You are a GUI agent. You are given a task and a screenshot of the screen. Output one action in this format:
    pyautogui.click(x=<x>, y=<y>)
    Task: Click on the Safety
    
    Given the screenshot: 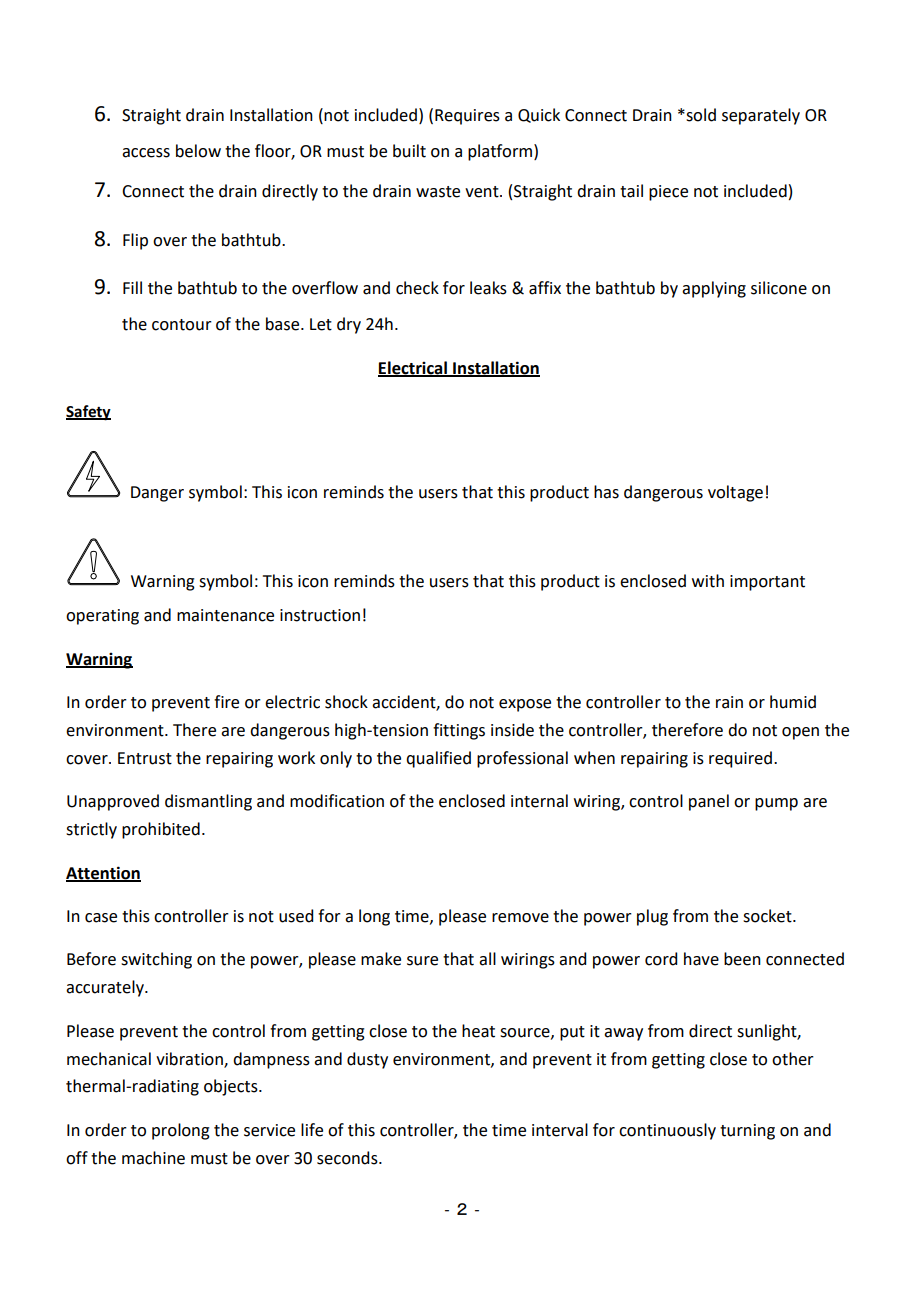 What is the action you would take?
    pyautogui.click(x=88, y=413)
